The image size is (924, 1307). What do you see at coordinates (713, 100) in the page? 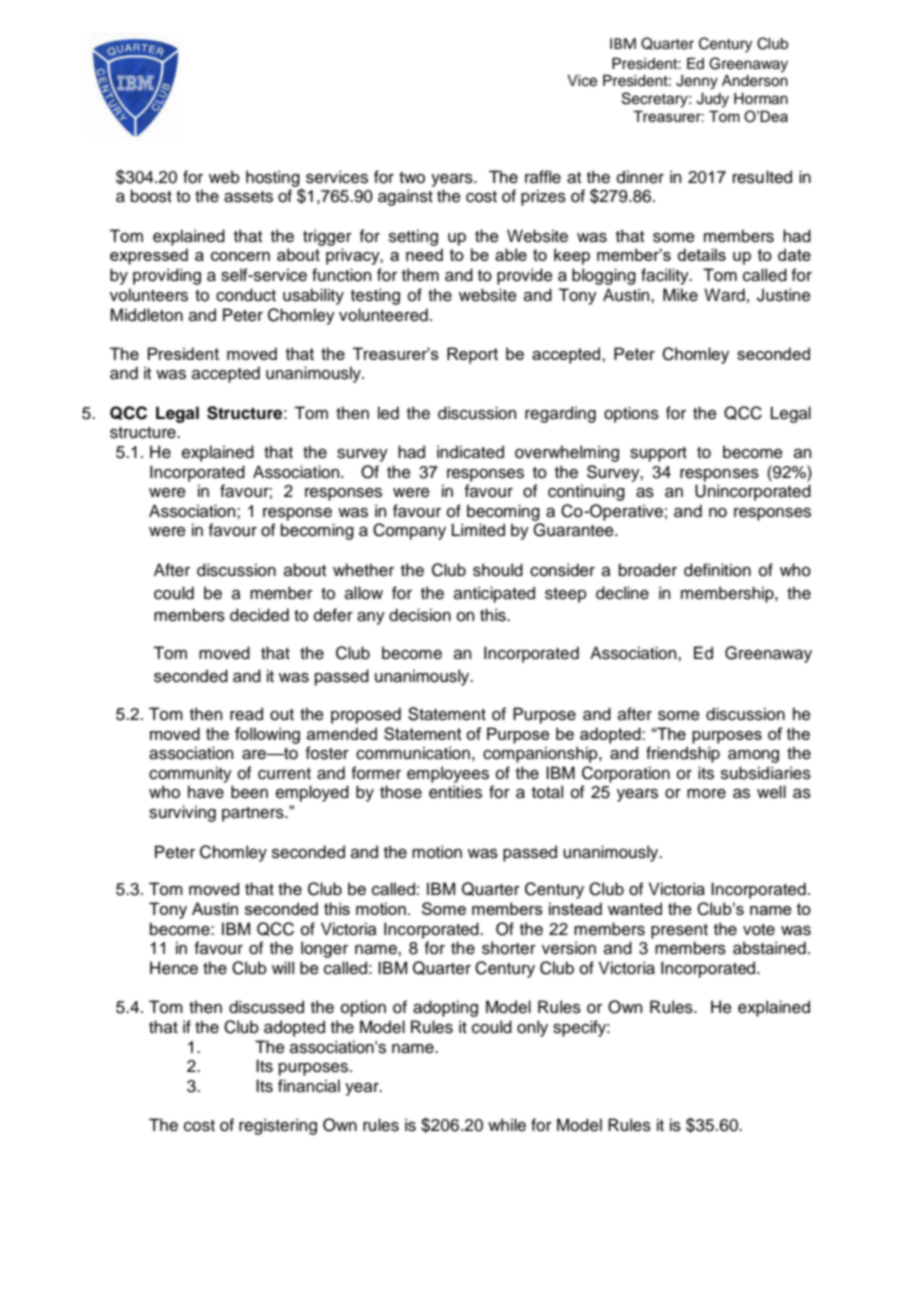
I see `Judy` at bounding box center [713, 100].
